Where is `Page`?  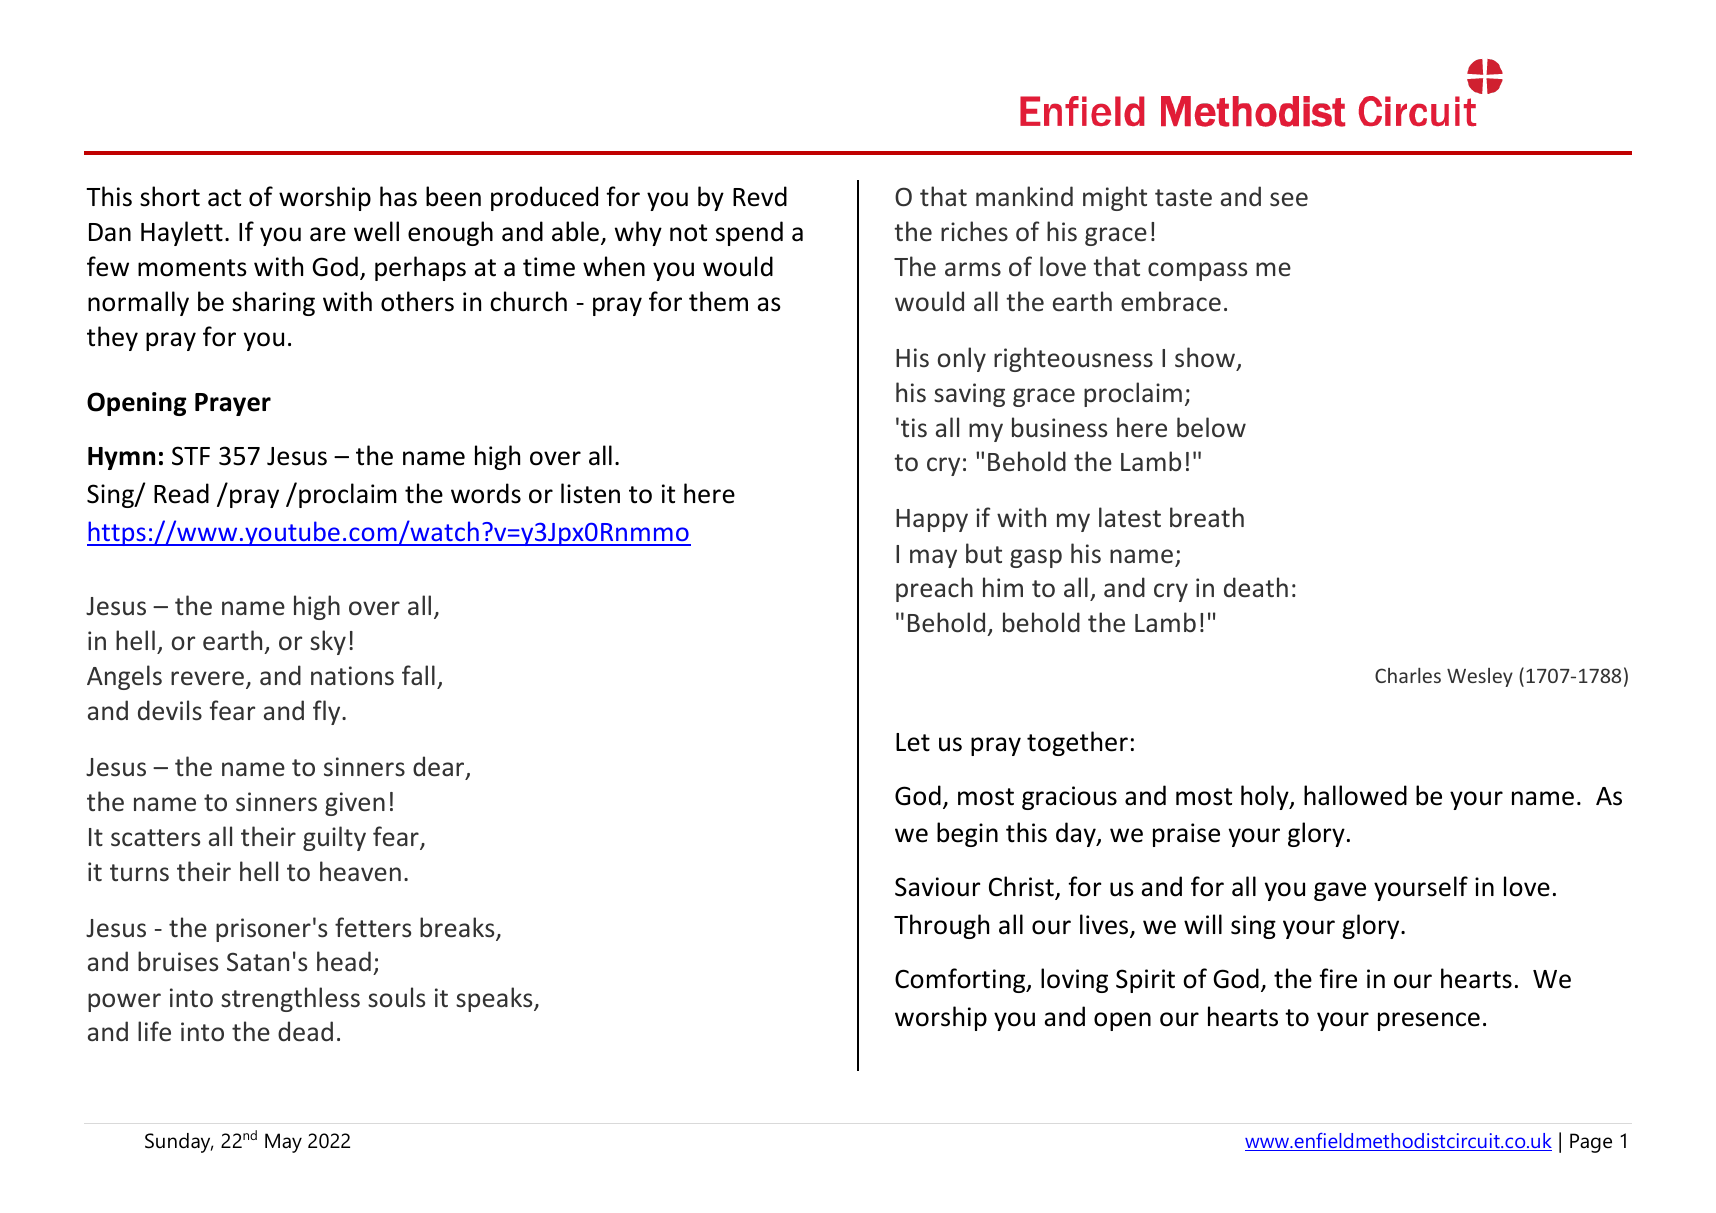
Page is located at coordinates (1591, 1143).
